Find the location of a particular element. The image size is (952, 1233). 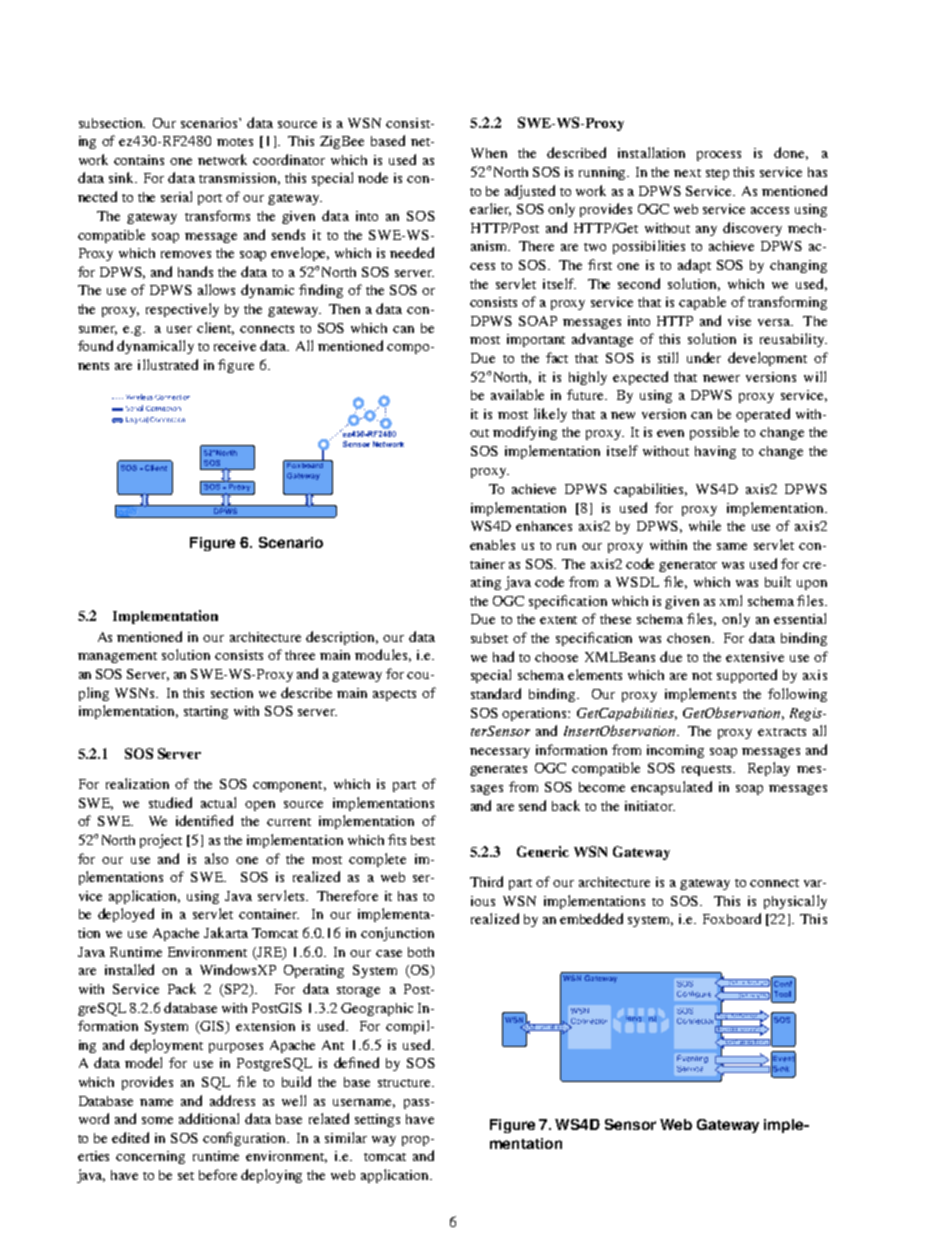

some is located at coordinates (157, 1120).
